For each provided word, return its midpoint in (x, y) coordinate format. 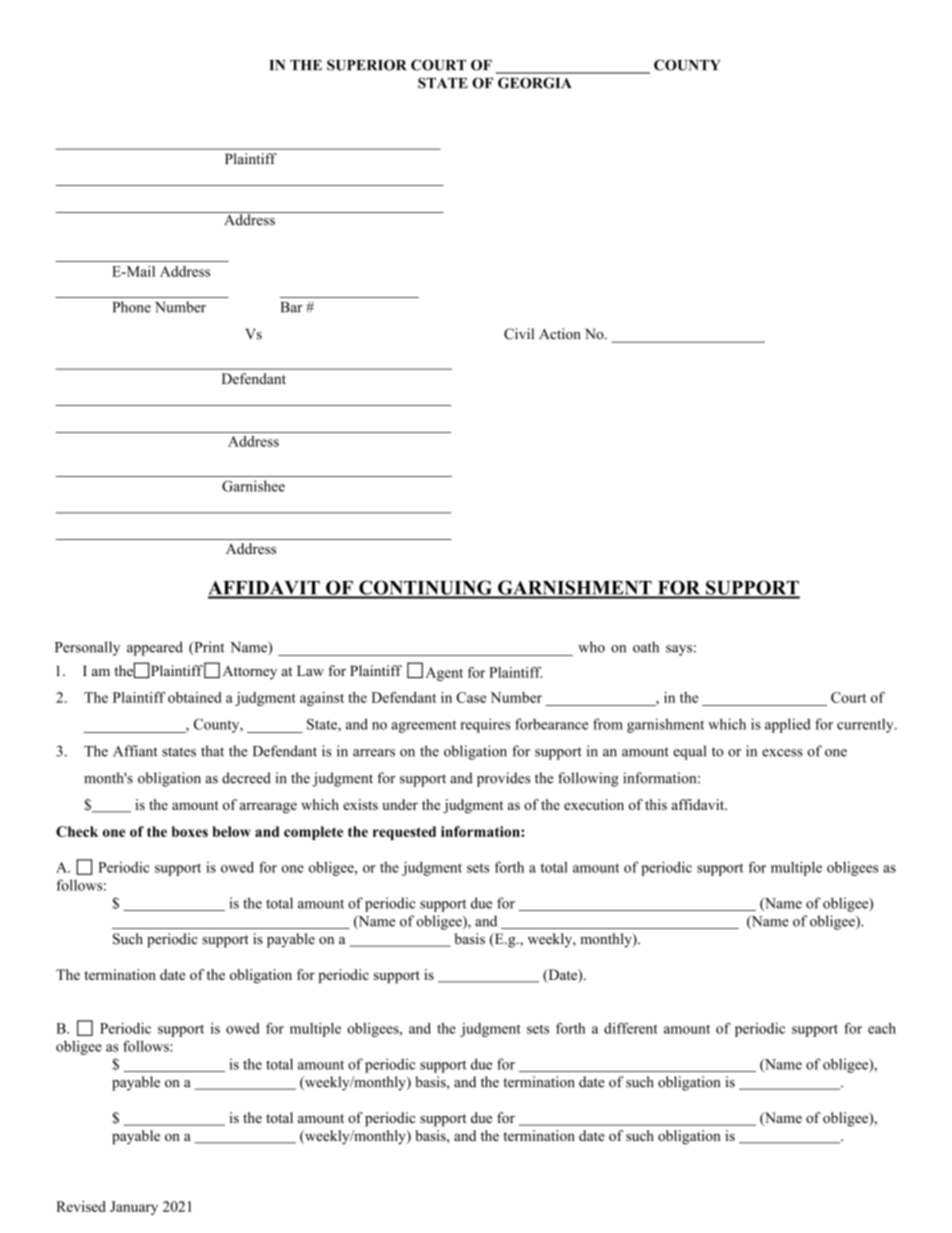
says (679, 650)
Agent (444, 674)
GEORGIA (535, 83)
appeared (155, 648)
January (134, 1208)
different (631, 1028)
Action (560, 334)
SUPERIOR (367, 65)
